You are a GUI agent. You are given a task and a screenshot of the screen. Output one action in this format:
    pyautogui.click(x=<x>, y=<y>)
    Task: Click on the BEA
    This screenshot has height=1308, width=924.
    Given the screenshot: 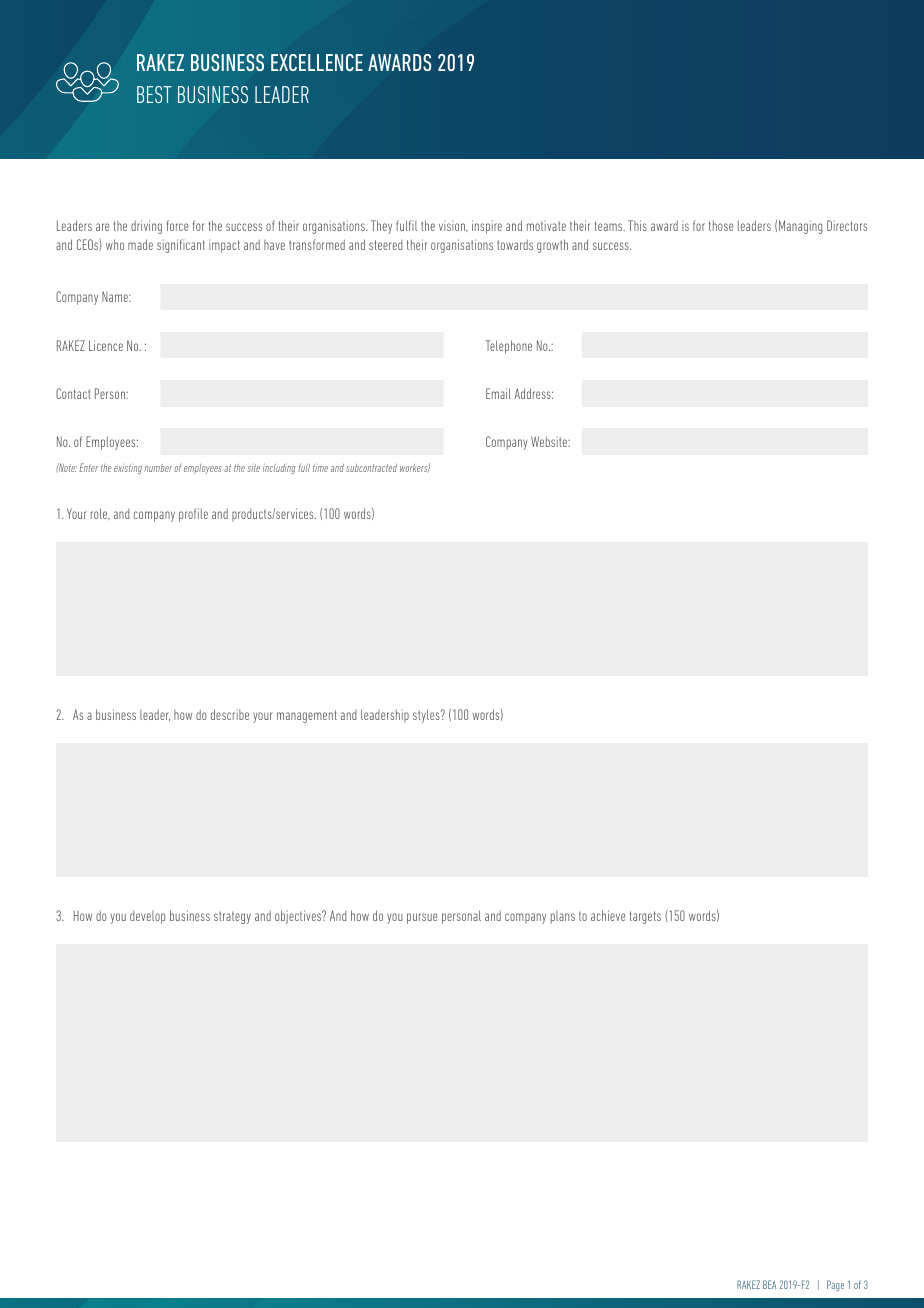 What is the action you would take?
    pyautogui.click(x=769, y=1284)
